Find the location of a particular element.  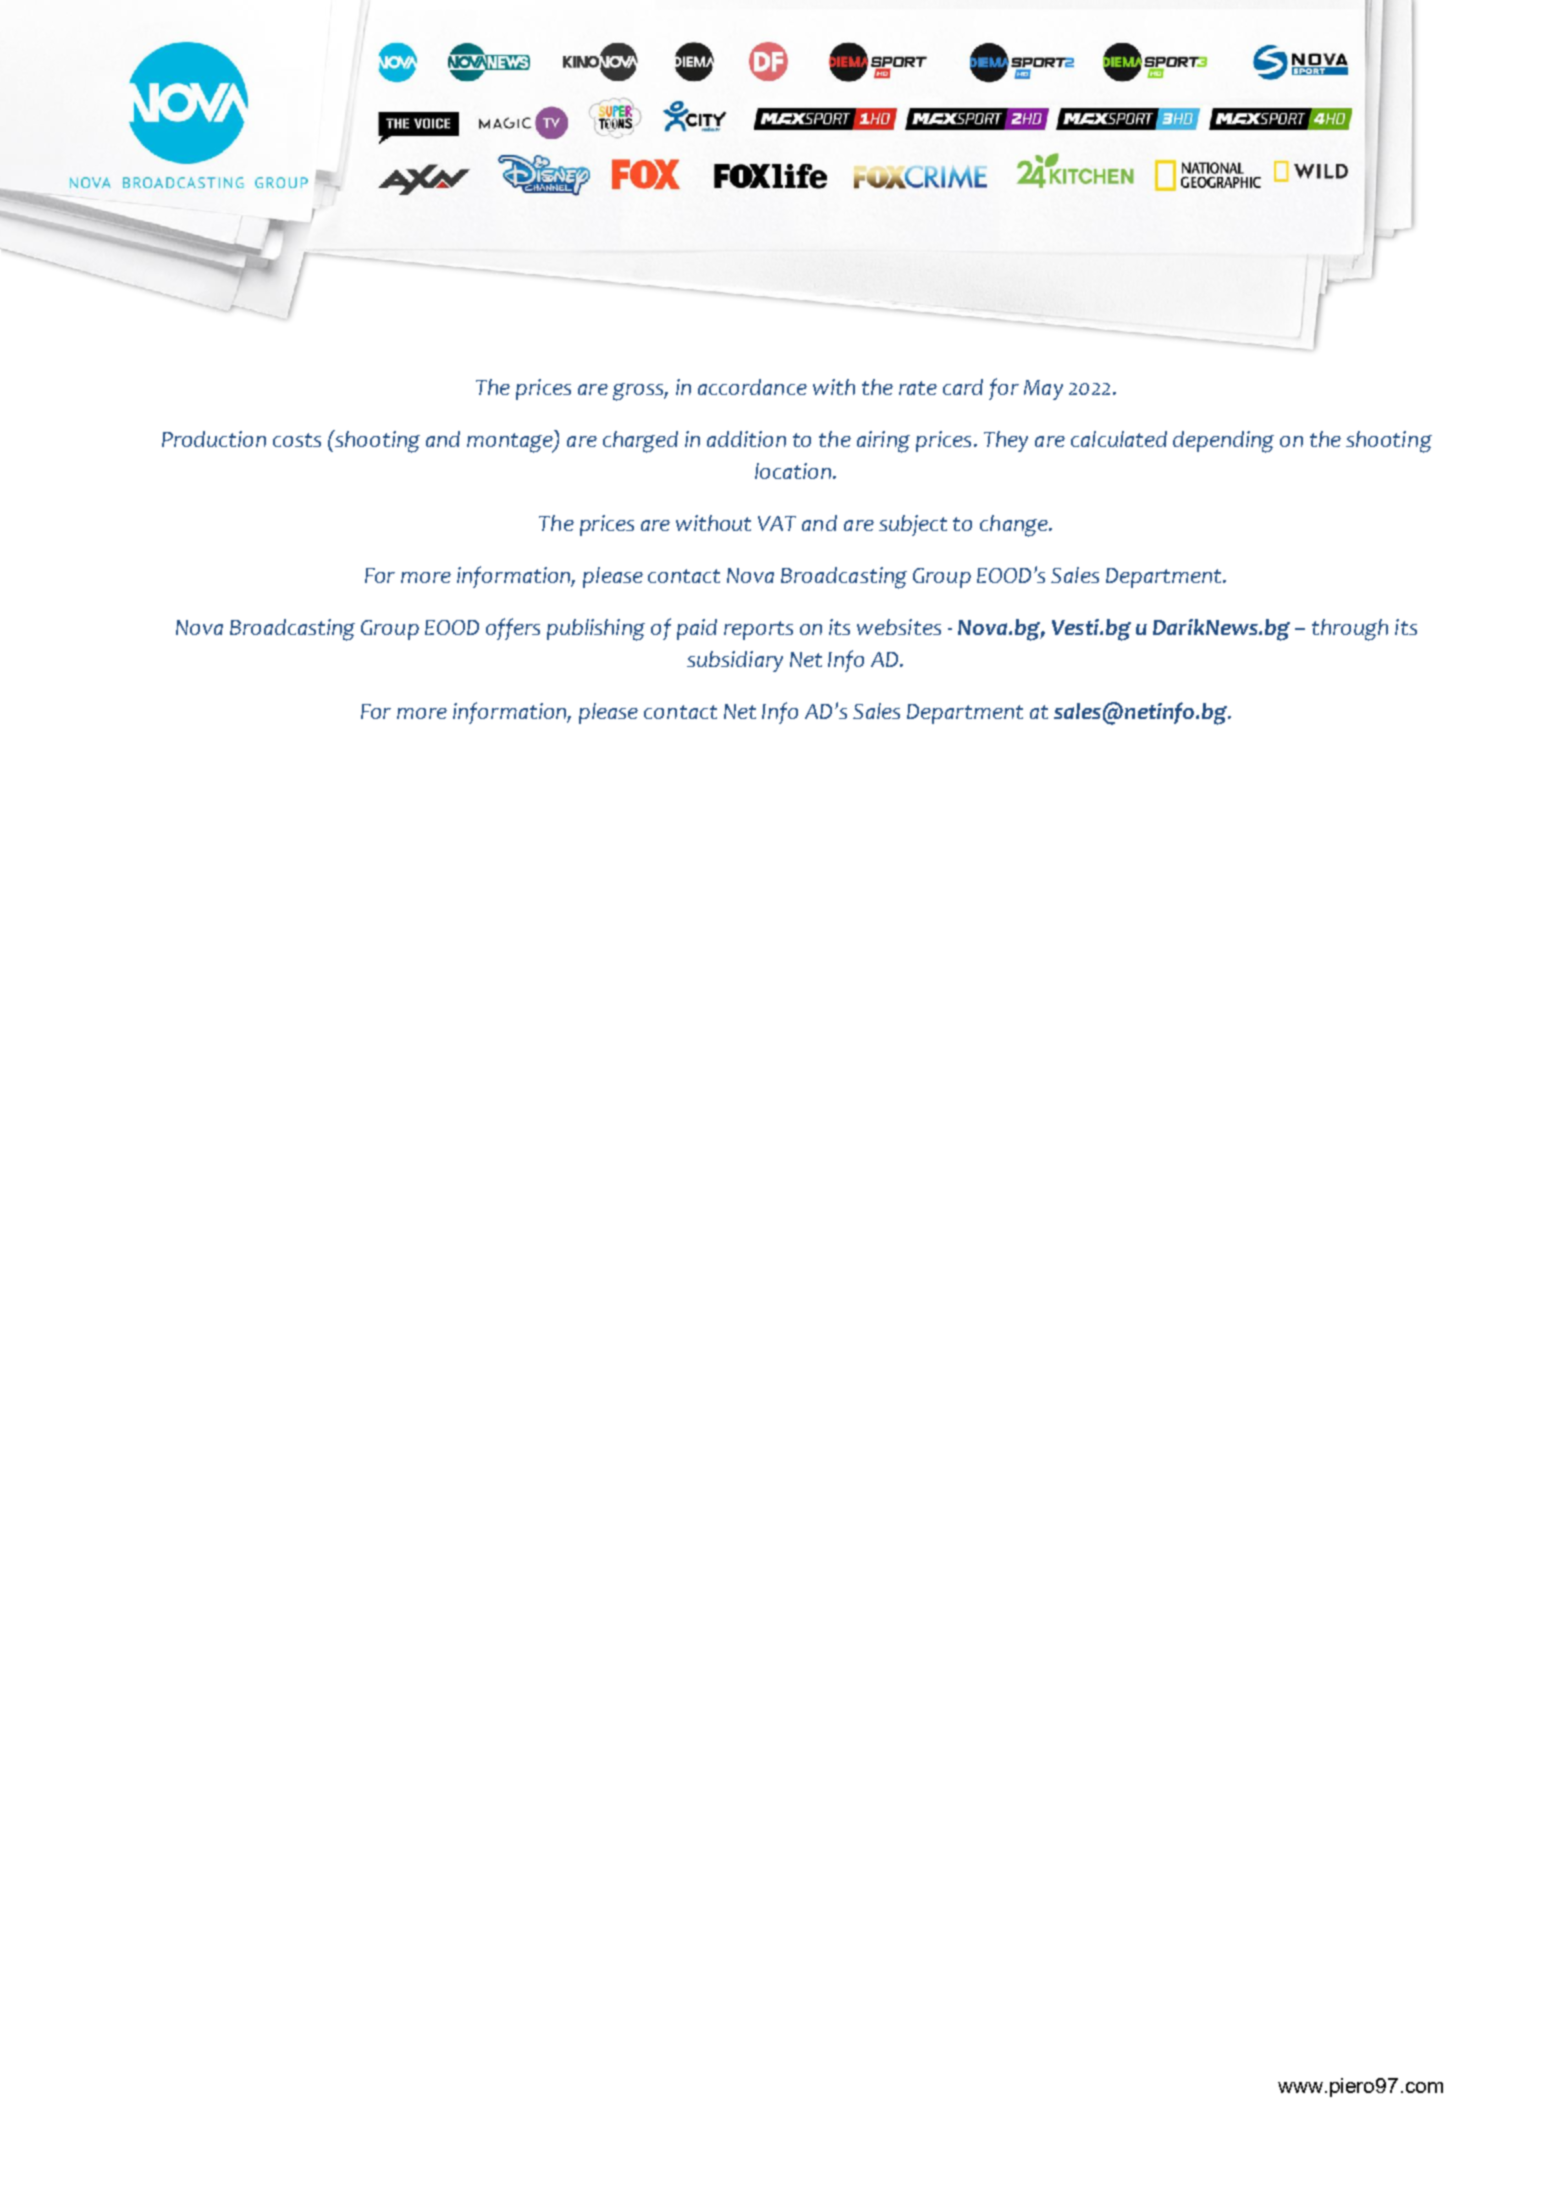

change is located at coordinates (1015, 526).
